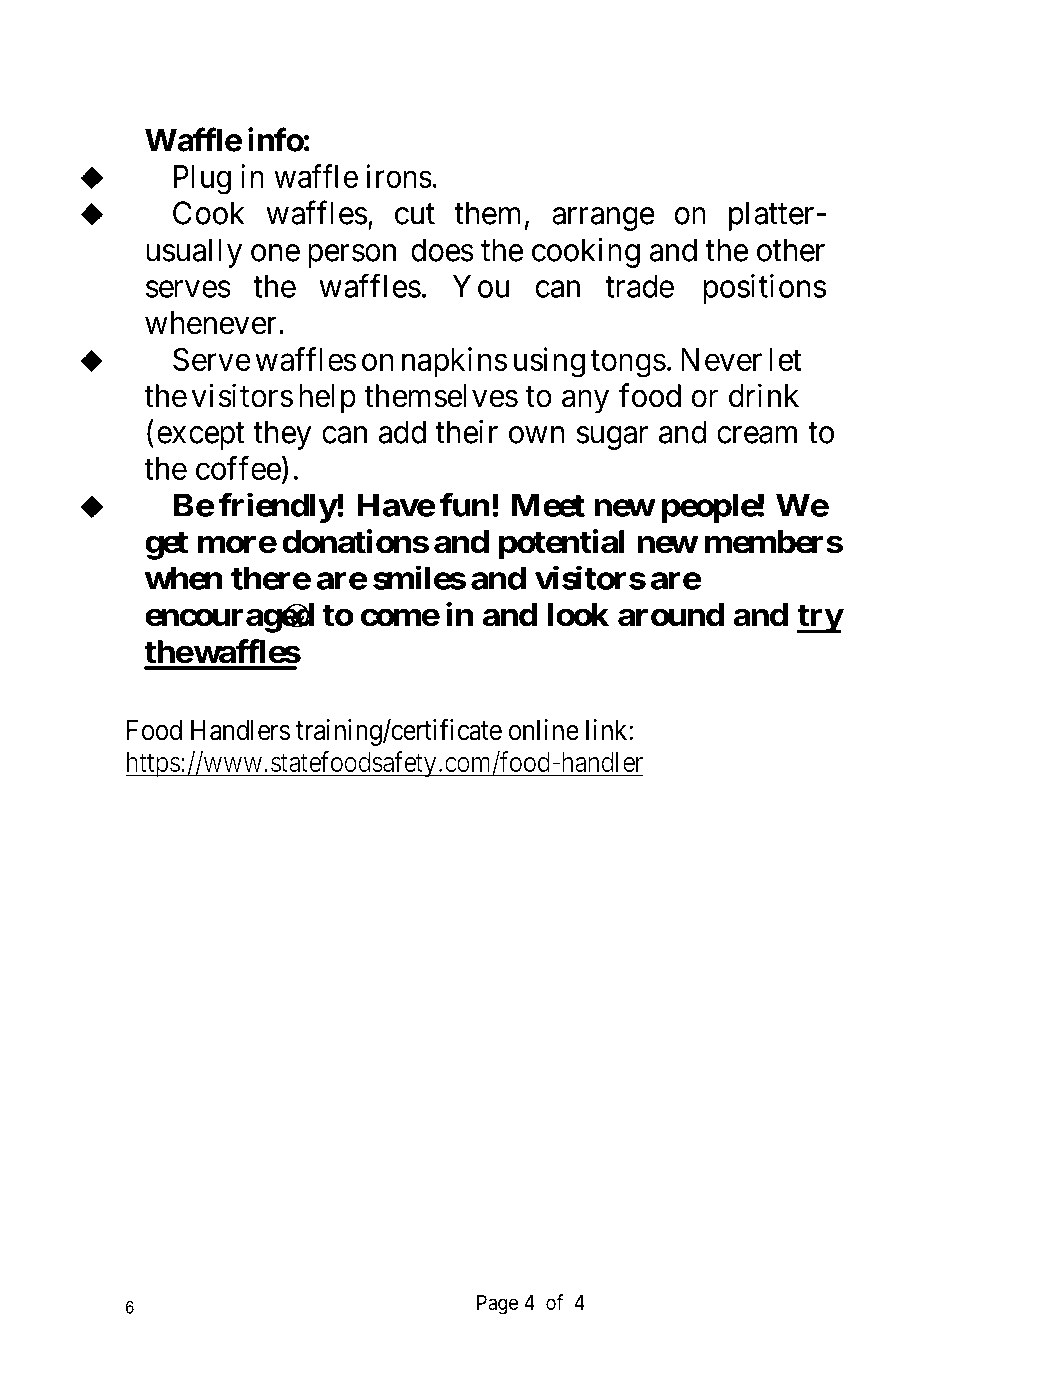  I want to click on encouraged, so click(229, 618).
